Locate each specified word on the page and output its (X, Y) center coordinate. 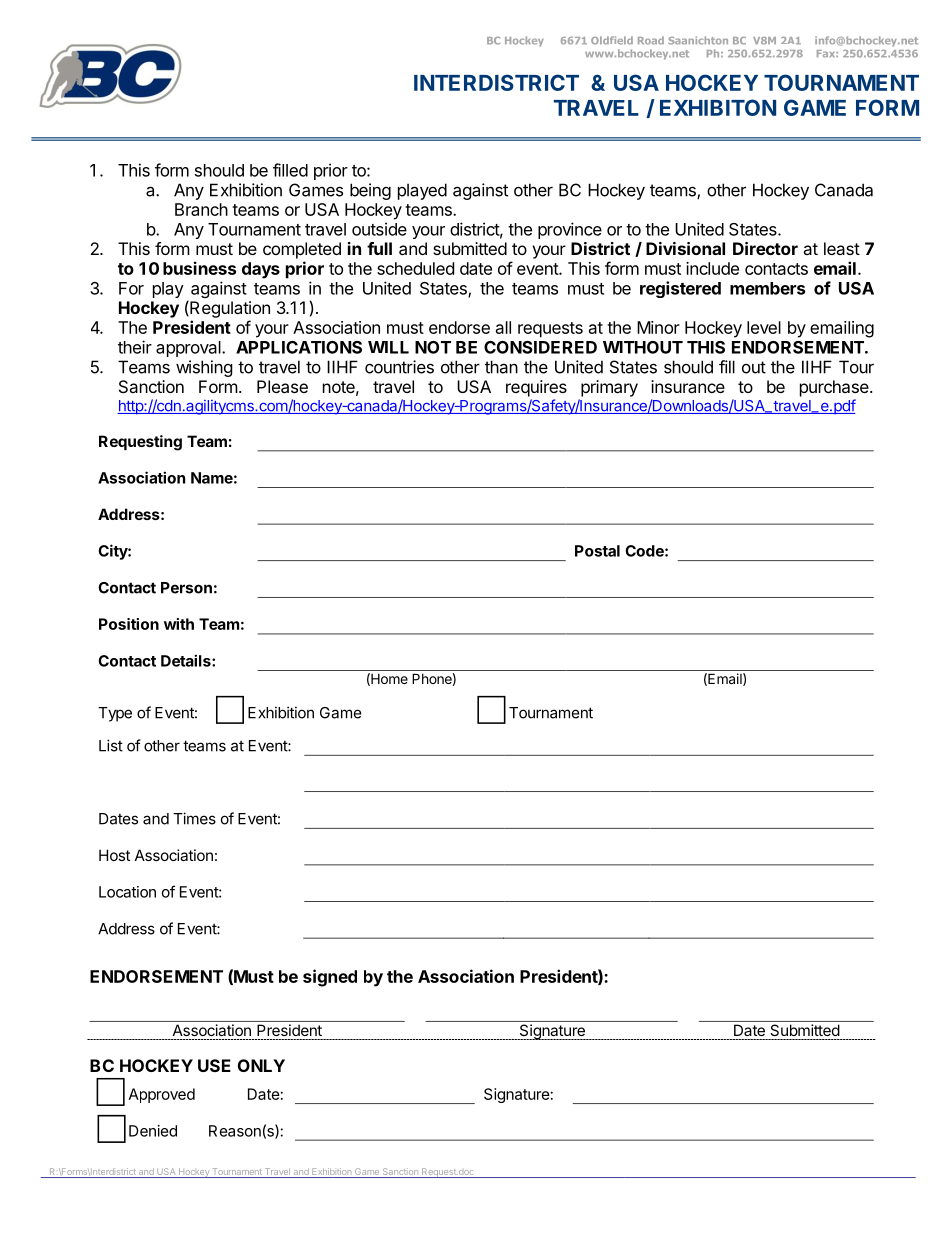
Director (765, 248)
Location (127, 892)
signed (330, 978)
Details (187, 660)
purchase (835, 388)
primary (609, 388)
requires (536, 388)
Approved (162, 1095)
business (199, 268)
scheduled (415, 268)
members (767, 288)
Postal (597, 551)
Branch (201, 209)
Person (186, 588)
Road (651, 40)
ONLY (261, 1065)
